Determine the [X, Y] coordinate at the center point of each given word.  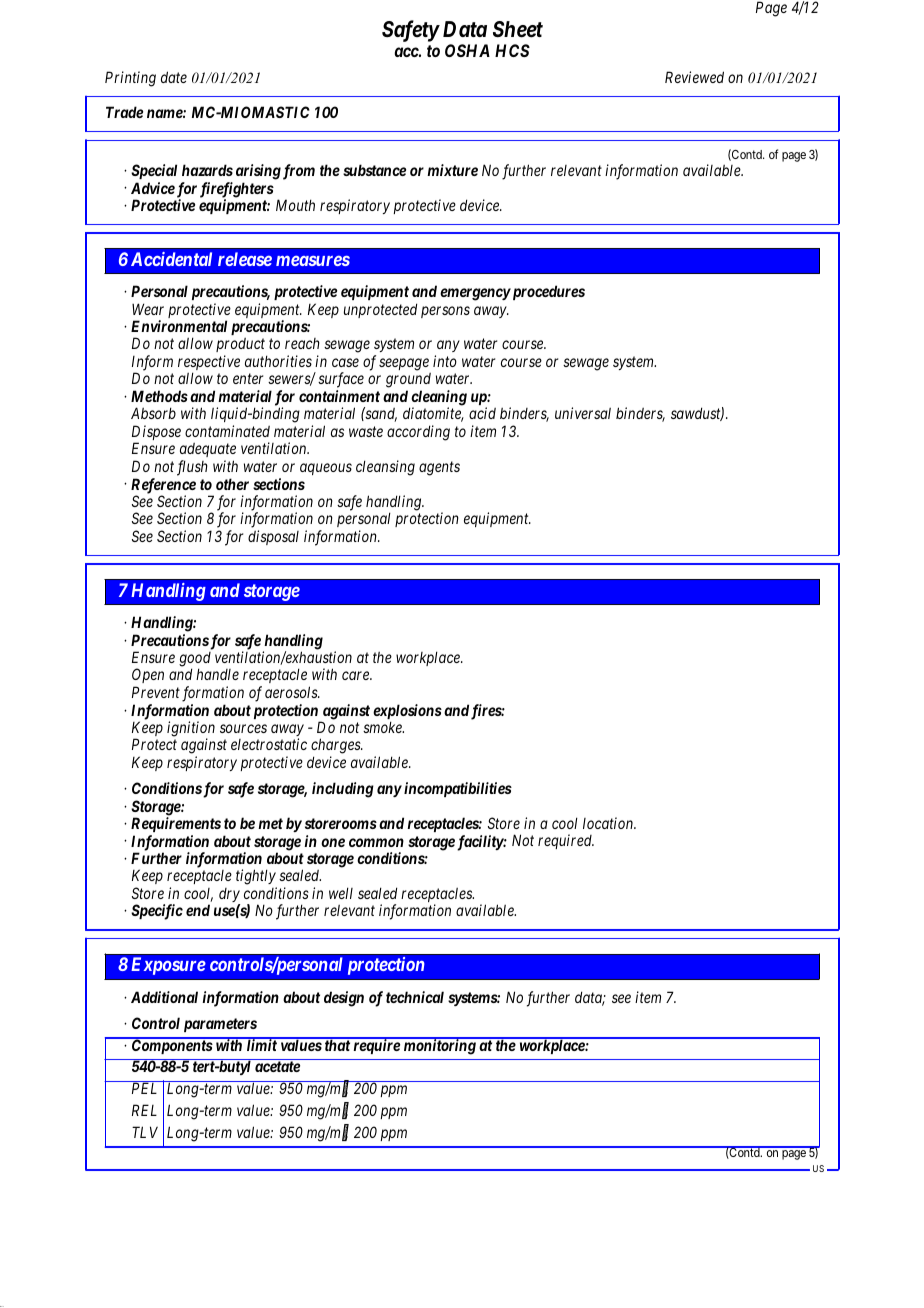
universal [583, 413]
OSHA [467, 50]
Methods [159, 396]
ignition [191, 730]
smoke [383, 727]
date [174, 77]
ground [408, 382]
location [609, 823]
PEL [144, 1088]
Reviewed [694, 77]
